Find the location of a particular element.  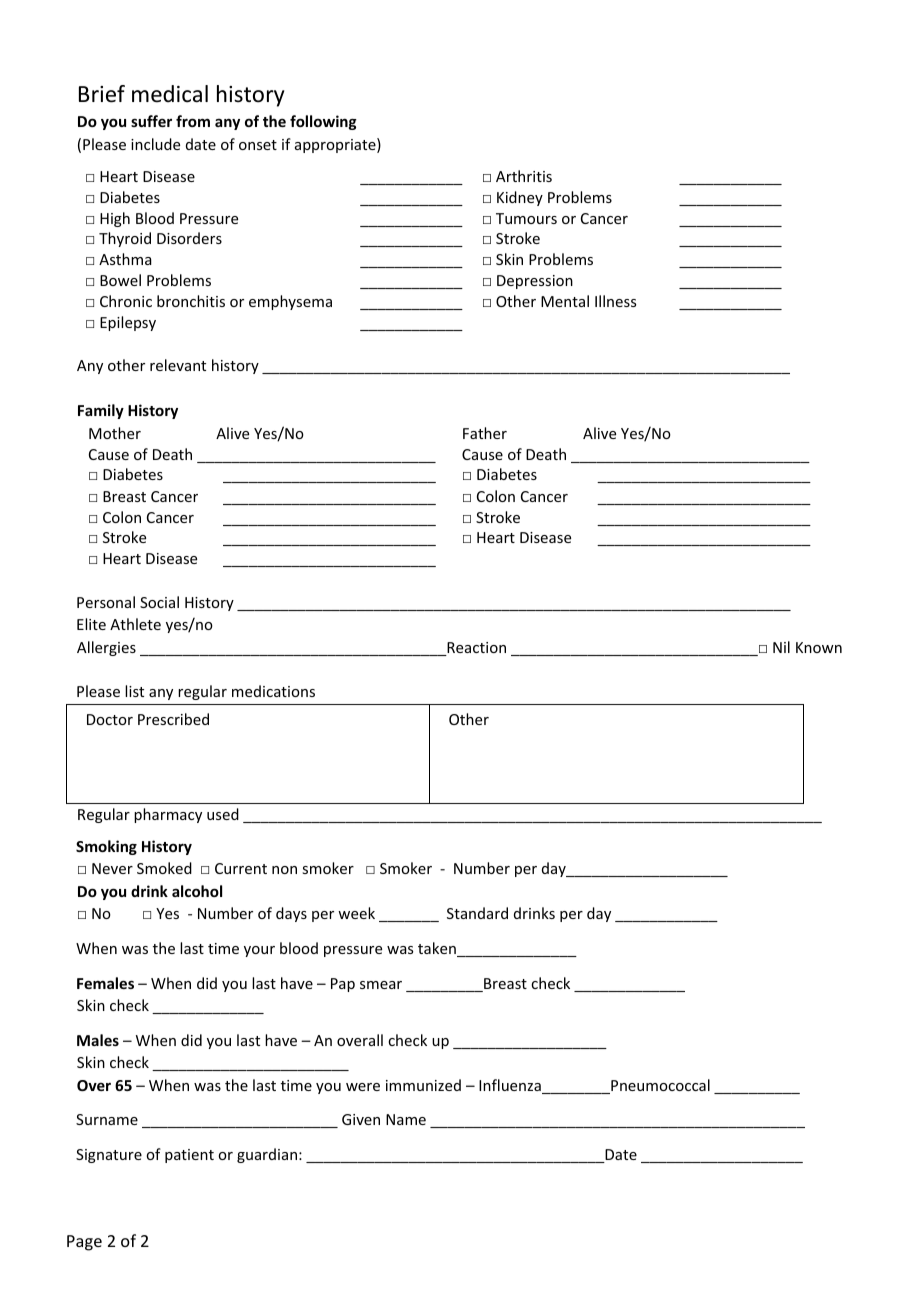

immunized is located at coordinates (423, 1085).
